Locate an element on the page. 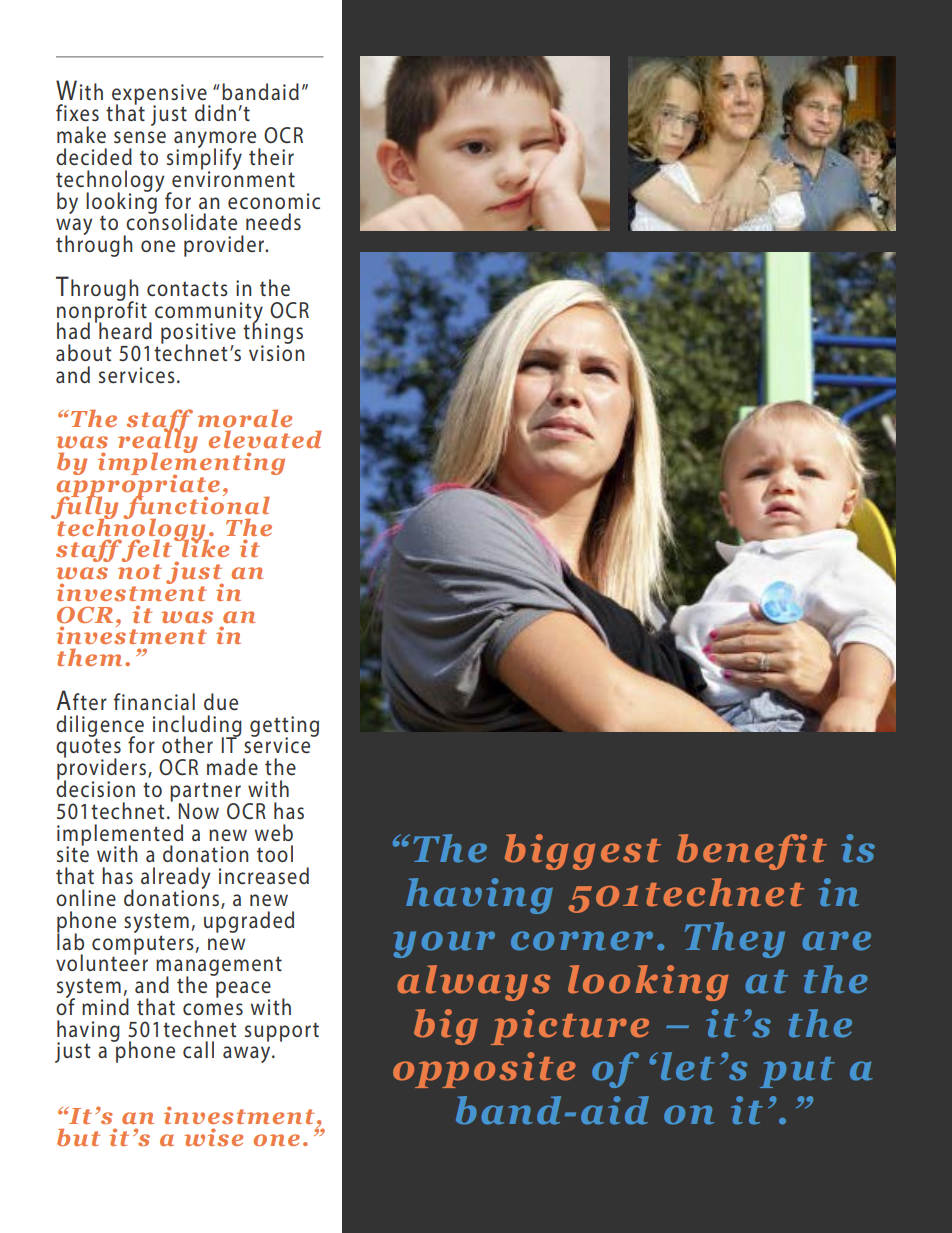  their is located at coordinates (271, 157).
